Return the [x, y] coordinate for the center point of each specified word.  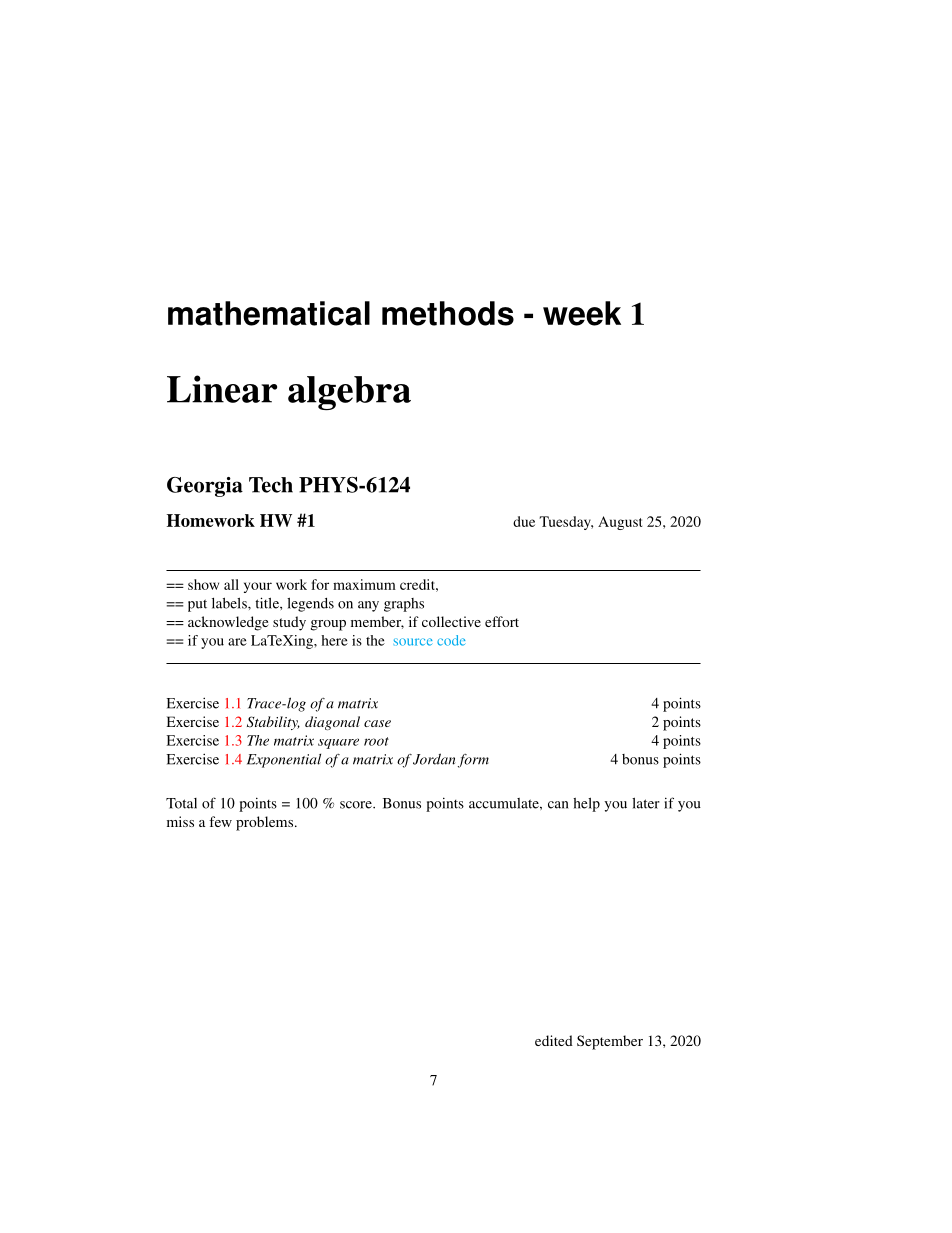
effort [502, 621]
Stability [273, 723]
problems [266, 823]
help [586, 804]
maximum [364, 584]
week [582, 313]
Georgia [205, 487]
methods [448, 313]
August [620, 523]
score [357, 805]
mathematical [269, 313]
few [220, 821]
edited [554, 1040]
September [610, 1042]
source [412, 642]
